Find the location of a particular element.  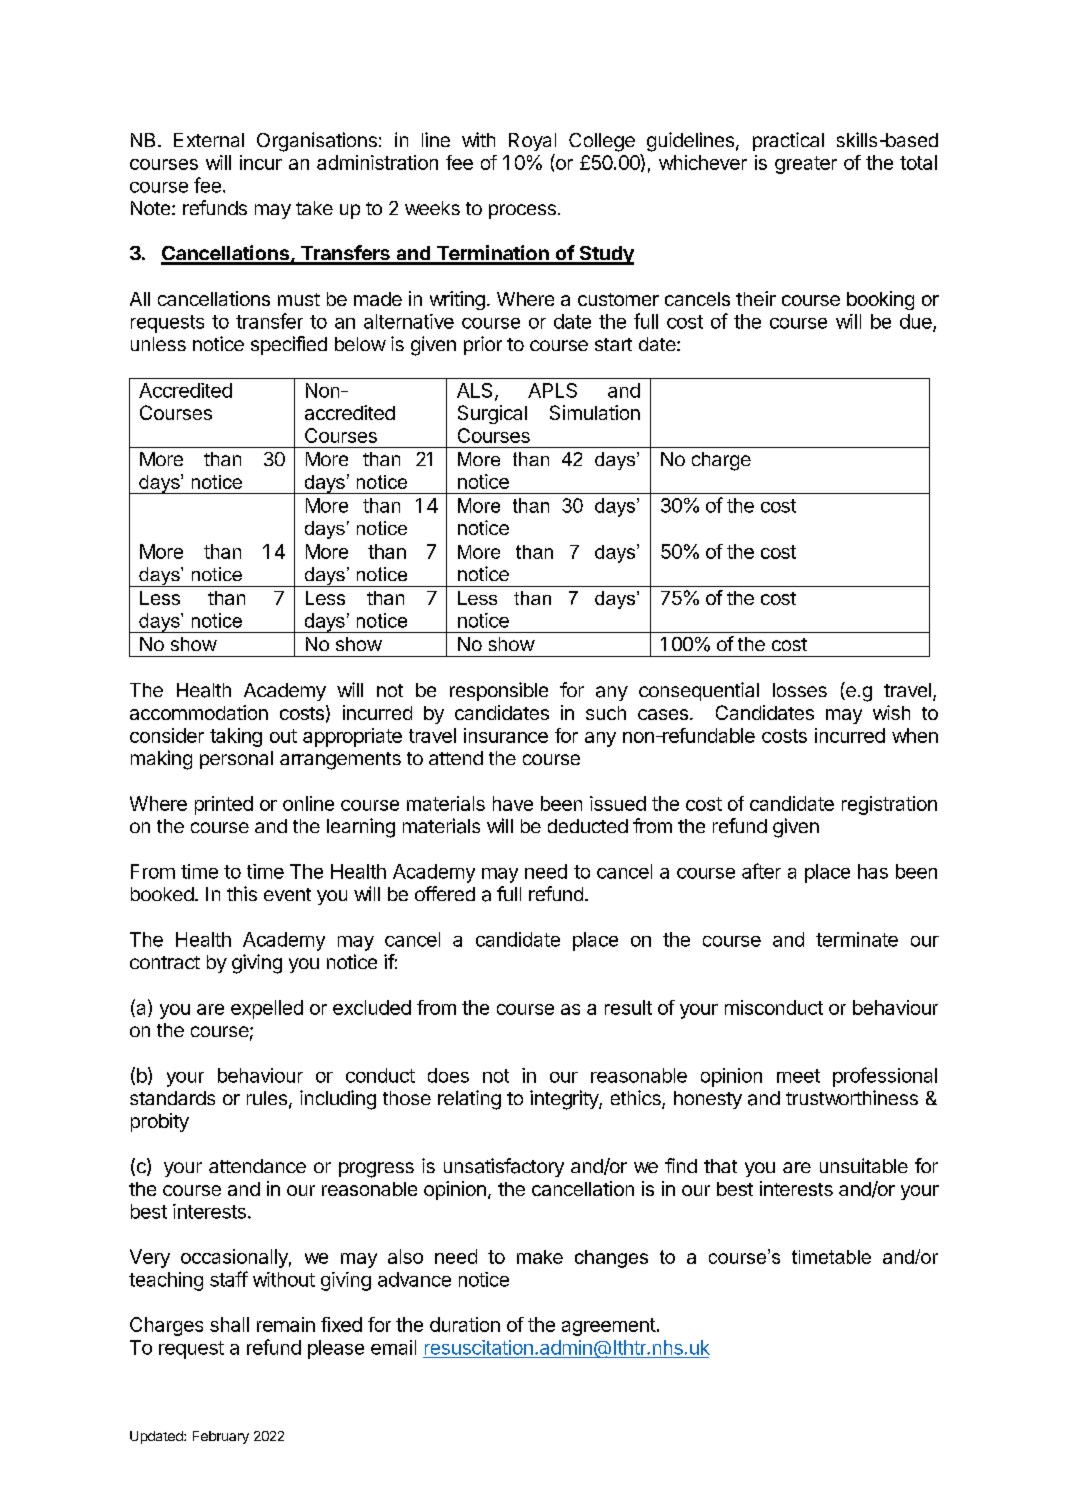

due is located at coordinates (917, 322).
